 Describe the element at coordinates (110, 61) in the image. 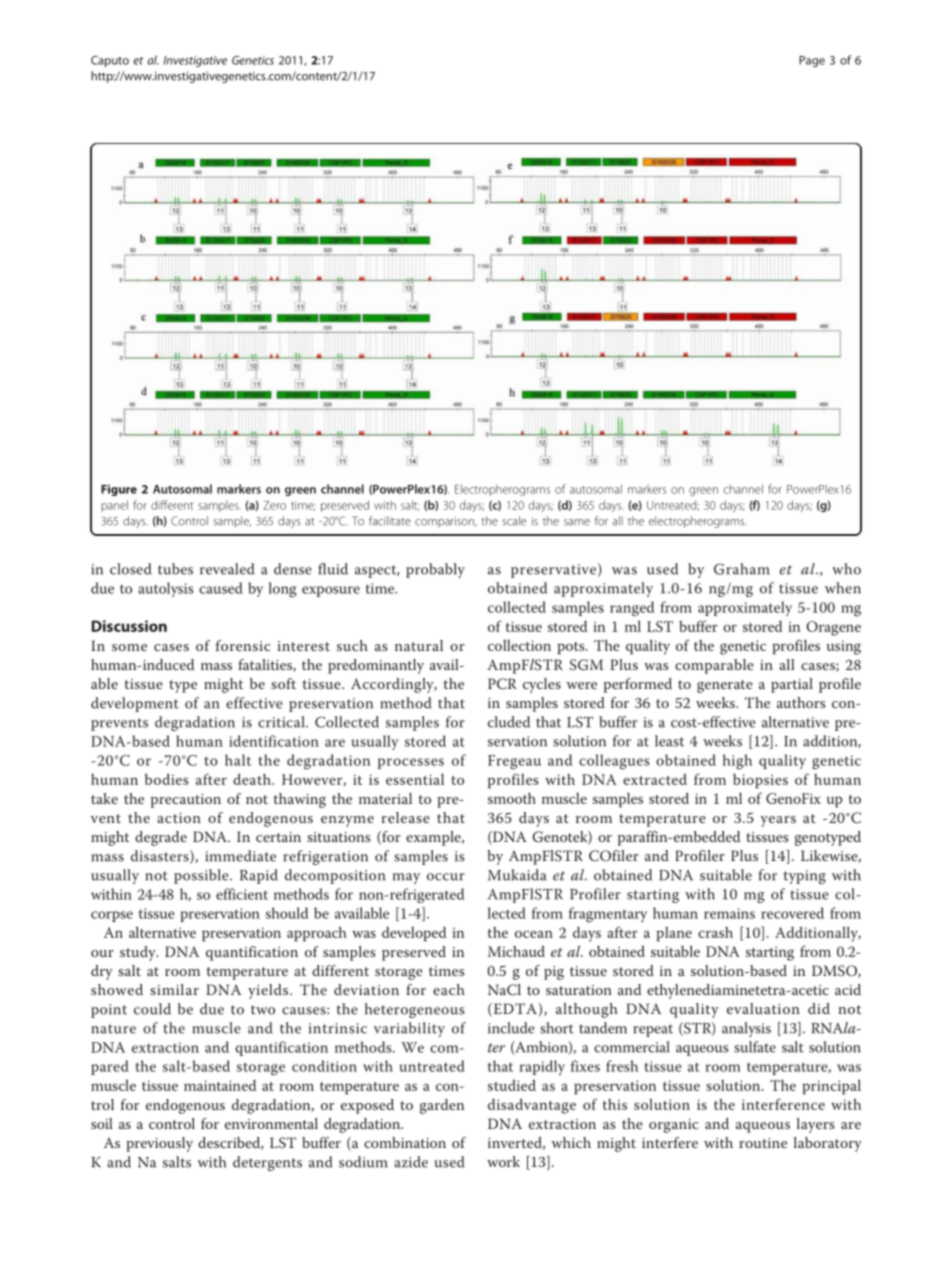

I see `Caputo` at that location.
